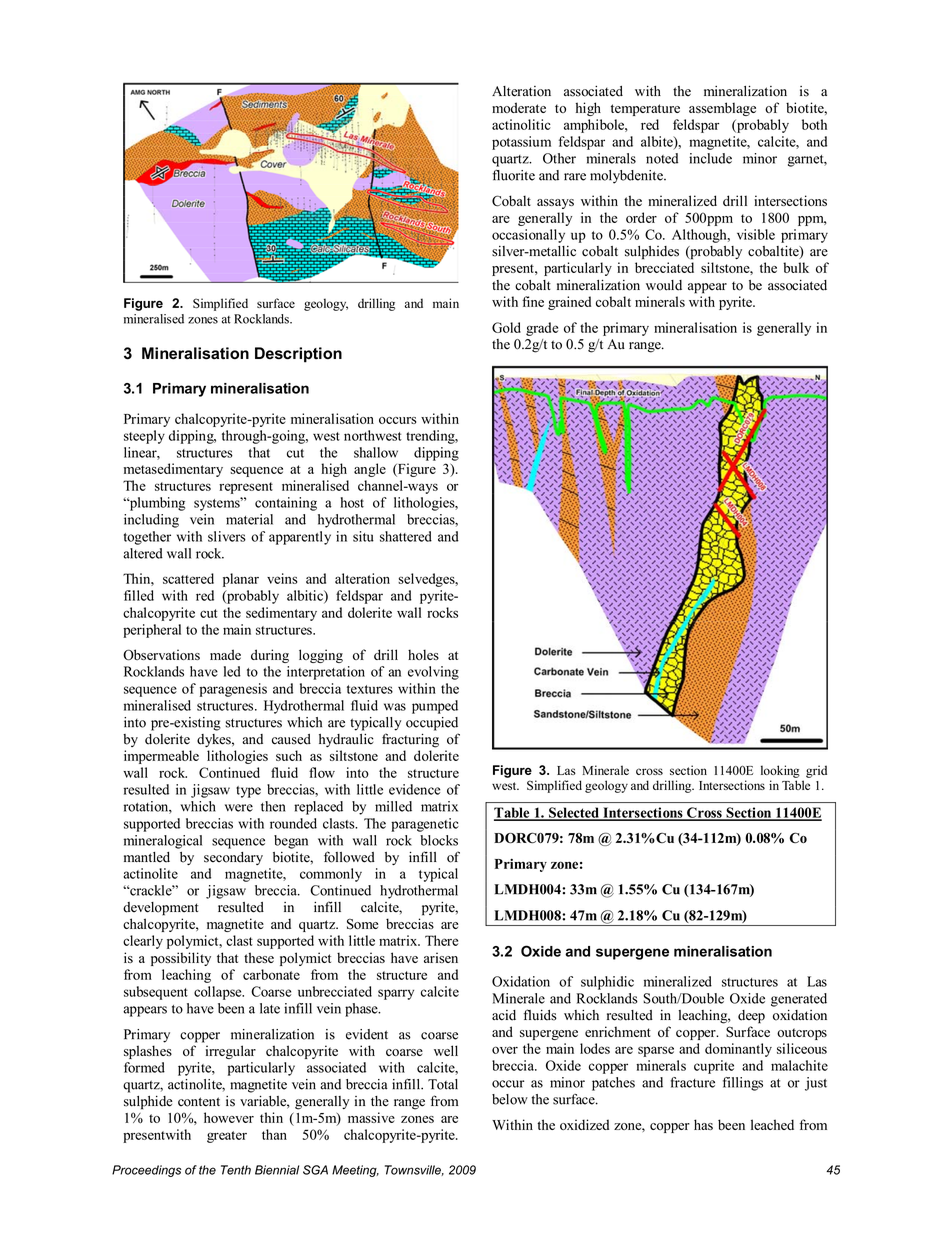 This screenshot has width=952, height=1233. What do you see at coordinates (161, 757) in the screenshot?
I see `impermeable` at bounding box center [161, 757].
